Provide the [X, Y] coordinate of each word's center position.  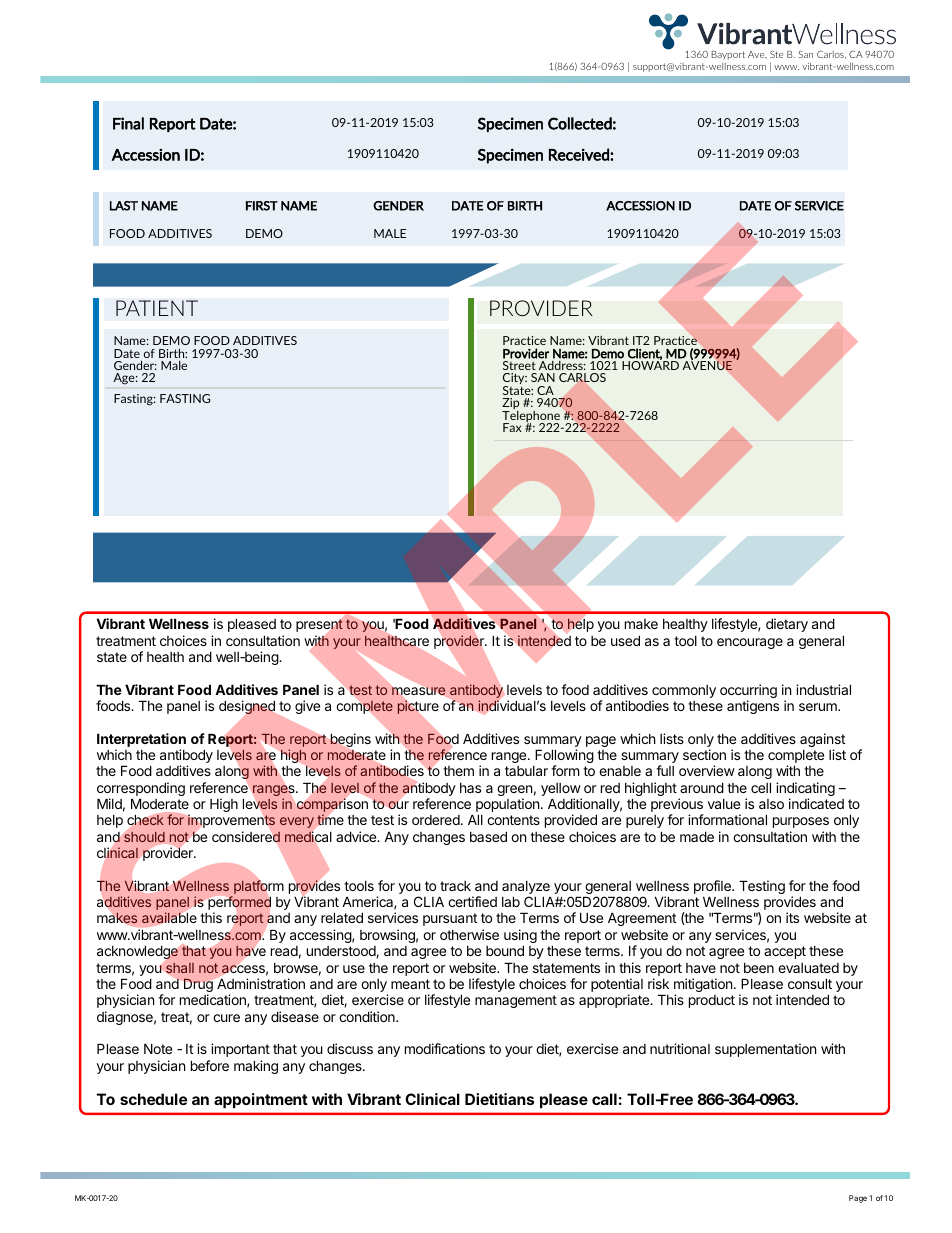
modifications [445, 1048]
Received [580, 154]
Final [128, 123]
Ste [776, 54]
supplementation [765, 1050]
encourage [750, 643]
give [307, 707]
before [210, 1065]
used [625, 640]
